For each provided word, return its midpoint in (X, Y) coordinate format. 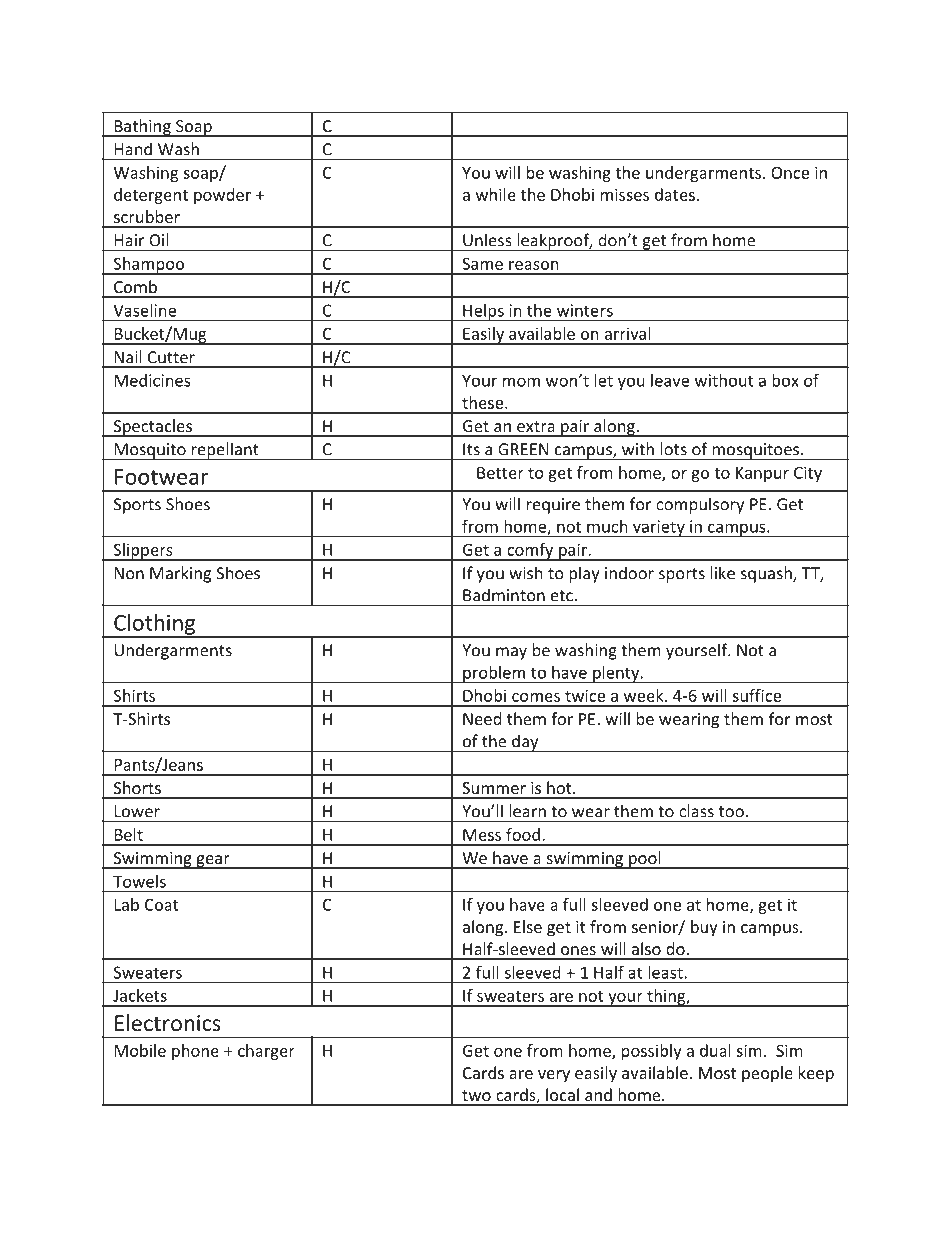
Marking (180, 574)
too (731, 812)
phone (195, 1052)
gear (213, 862)
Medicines (153, 380)
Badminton (504, 595)
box (785, 380)
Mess (482, 835)
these (484, 402)
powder (222, 196)
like (723, 573)
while (496, 194)
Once (790, 172)
